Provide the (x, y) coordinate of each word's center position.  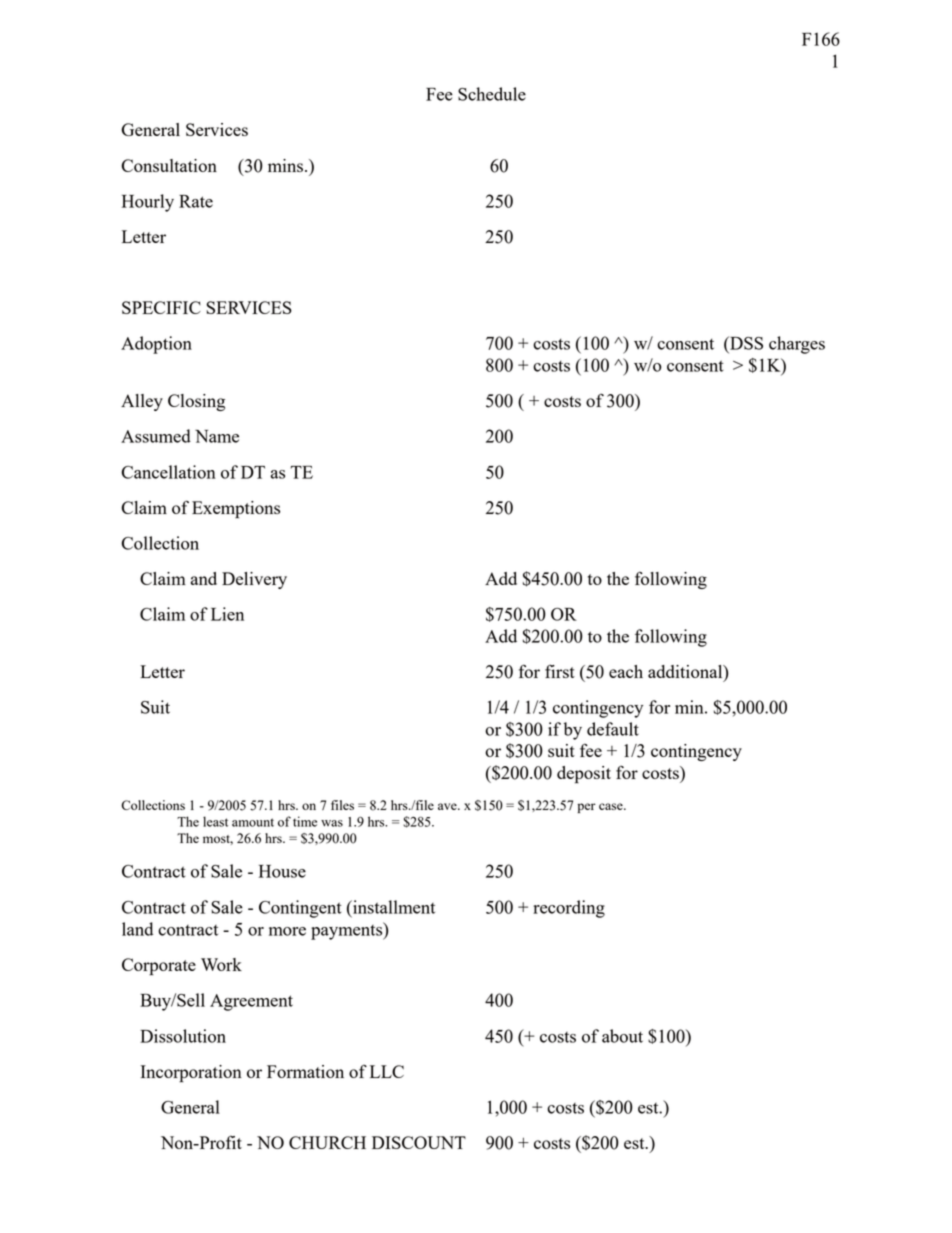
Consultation (169, 165)
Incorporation (191, 1074)
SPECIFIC (161, 307)
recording (569, 909)
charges (797, 345)
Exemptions (236, 510)
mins (287, 165)
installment (393, 907)
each (626, 671)
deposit (584, 775)
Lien (227, 614)
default (613, 729)
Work (221, 964)
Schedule (492, 94)
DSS (745, 343)
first (560, 671)
